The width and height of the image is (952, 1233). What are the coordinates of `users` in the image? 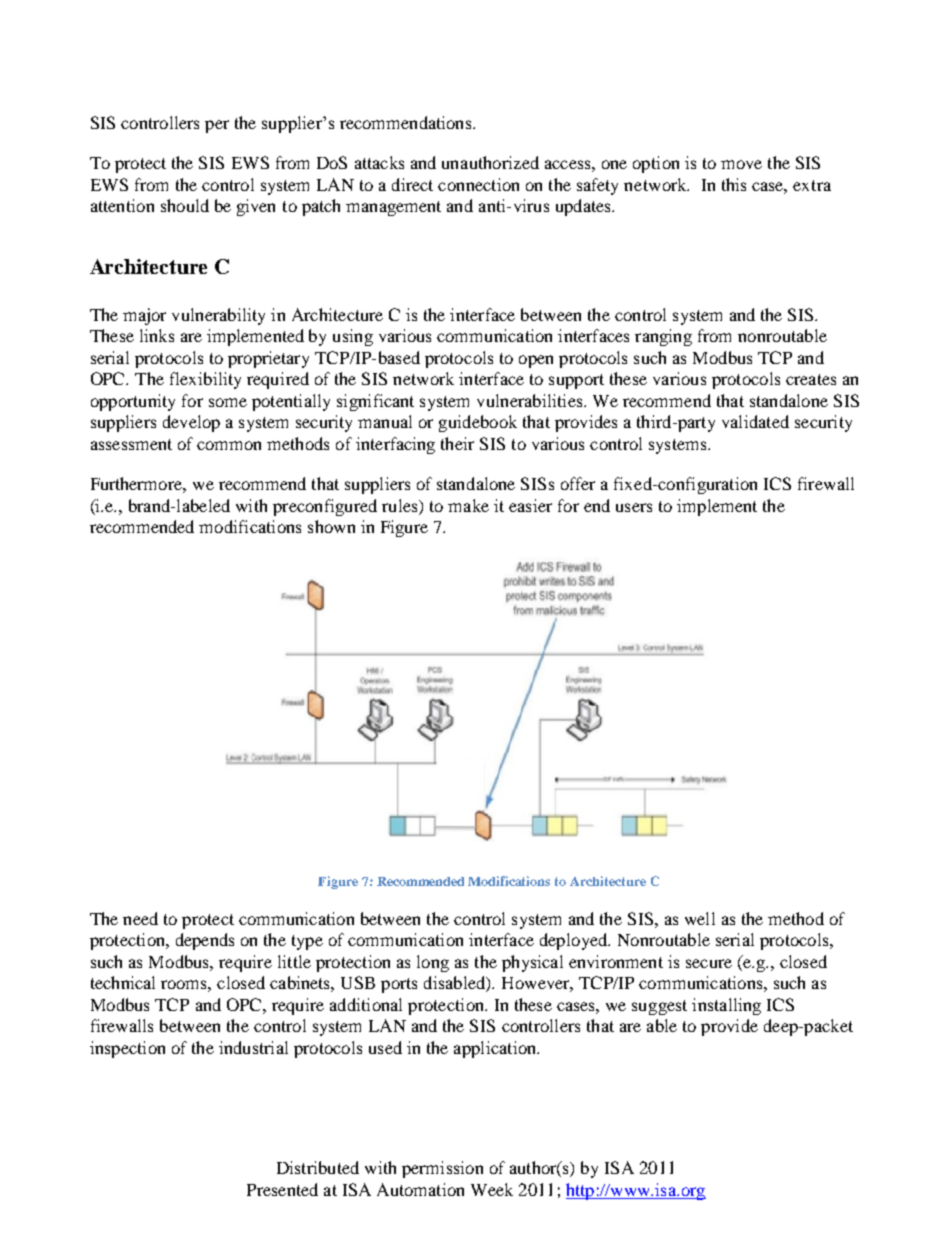 It's located at (634, 507).
